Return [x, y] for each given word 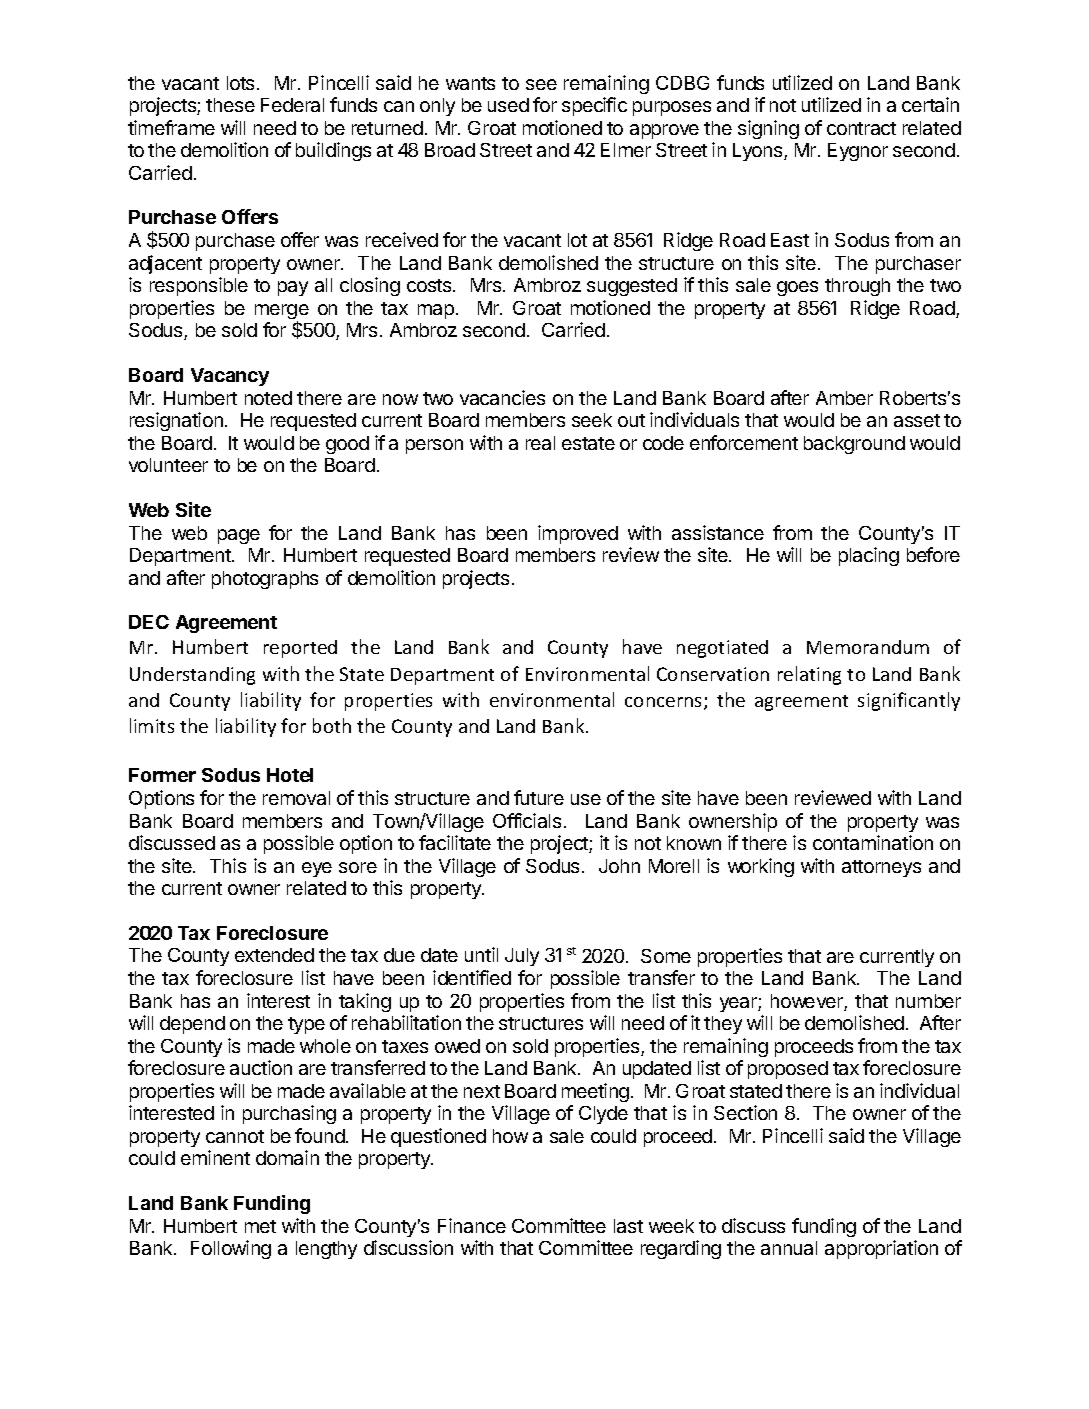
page [239, 536]
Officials [527, 820]
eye [317, 869]
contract [861, 128]
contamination [873, 842]
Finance [472, 1225]
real [540, 443]
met [260, 1226]
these [230, 105]
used [508, 105]
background [854, 445]
